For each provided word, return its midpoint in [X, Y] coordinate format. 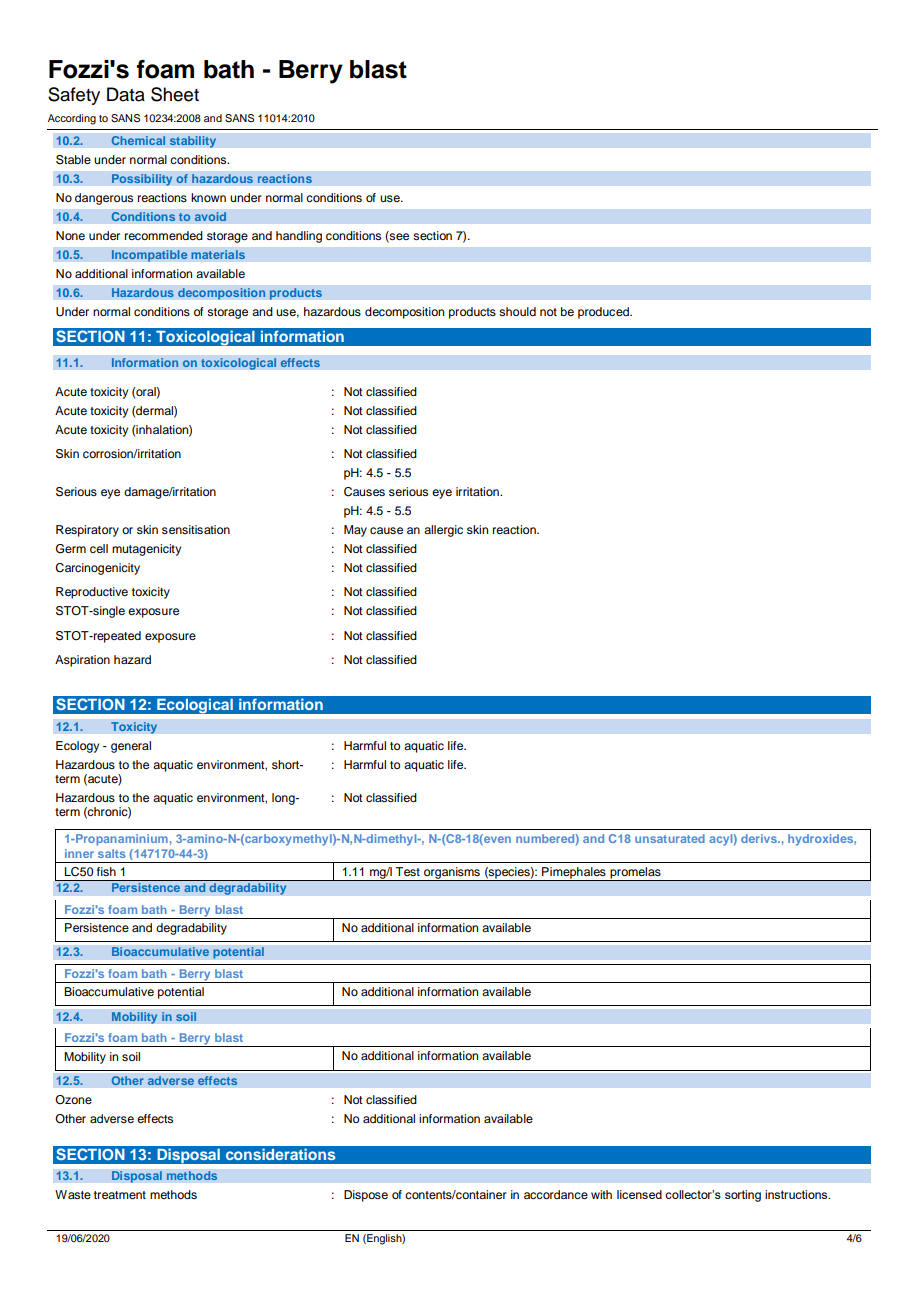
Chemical [138, 141]
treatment [120, 1195]
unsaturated [670, 838]
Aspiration [82, 661]
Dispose [366, 1196]
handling [299, 237]
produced [604, 313]
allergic [443, 531]
